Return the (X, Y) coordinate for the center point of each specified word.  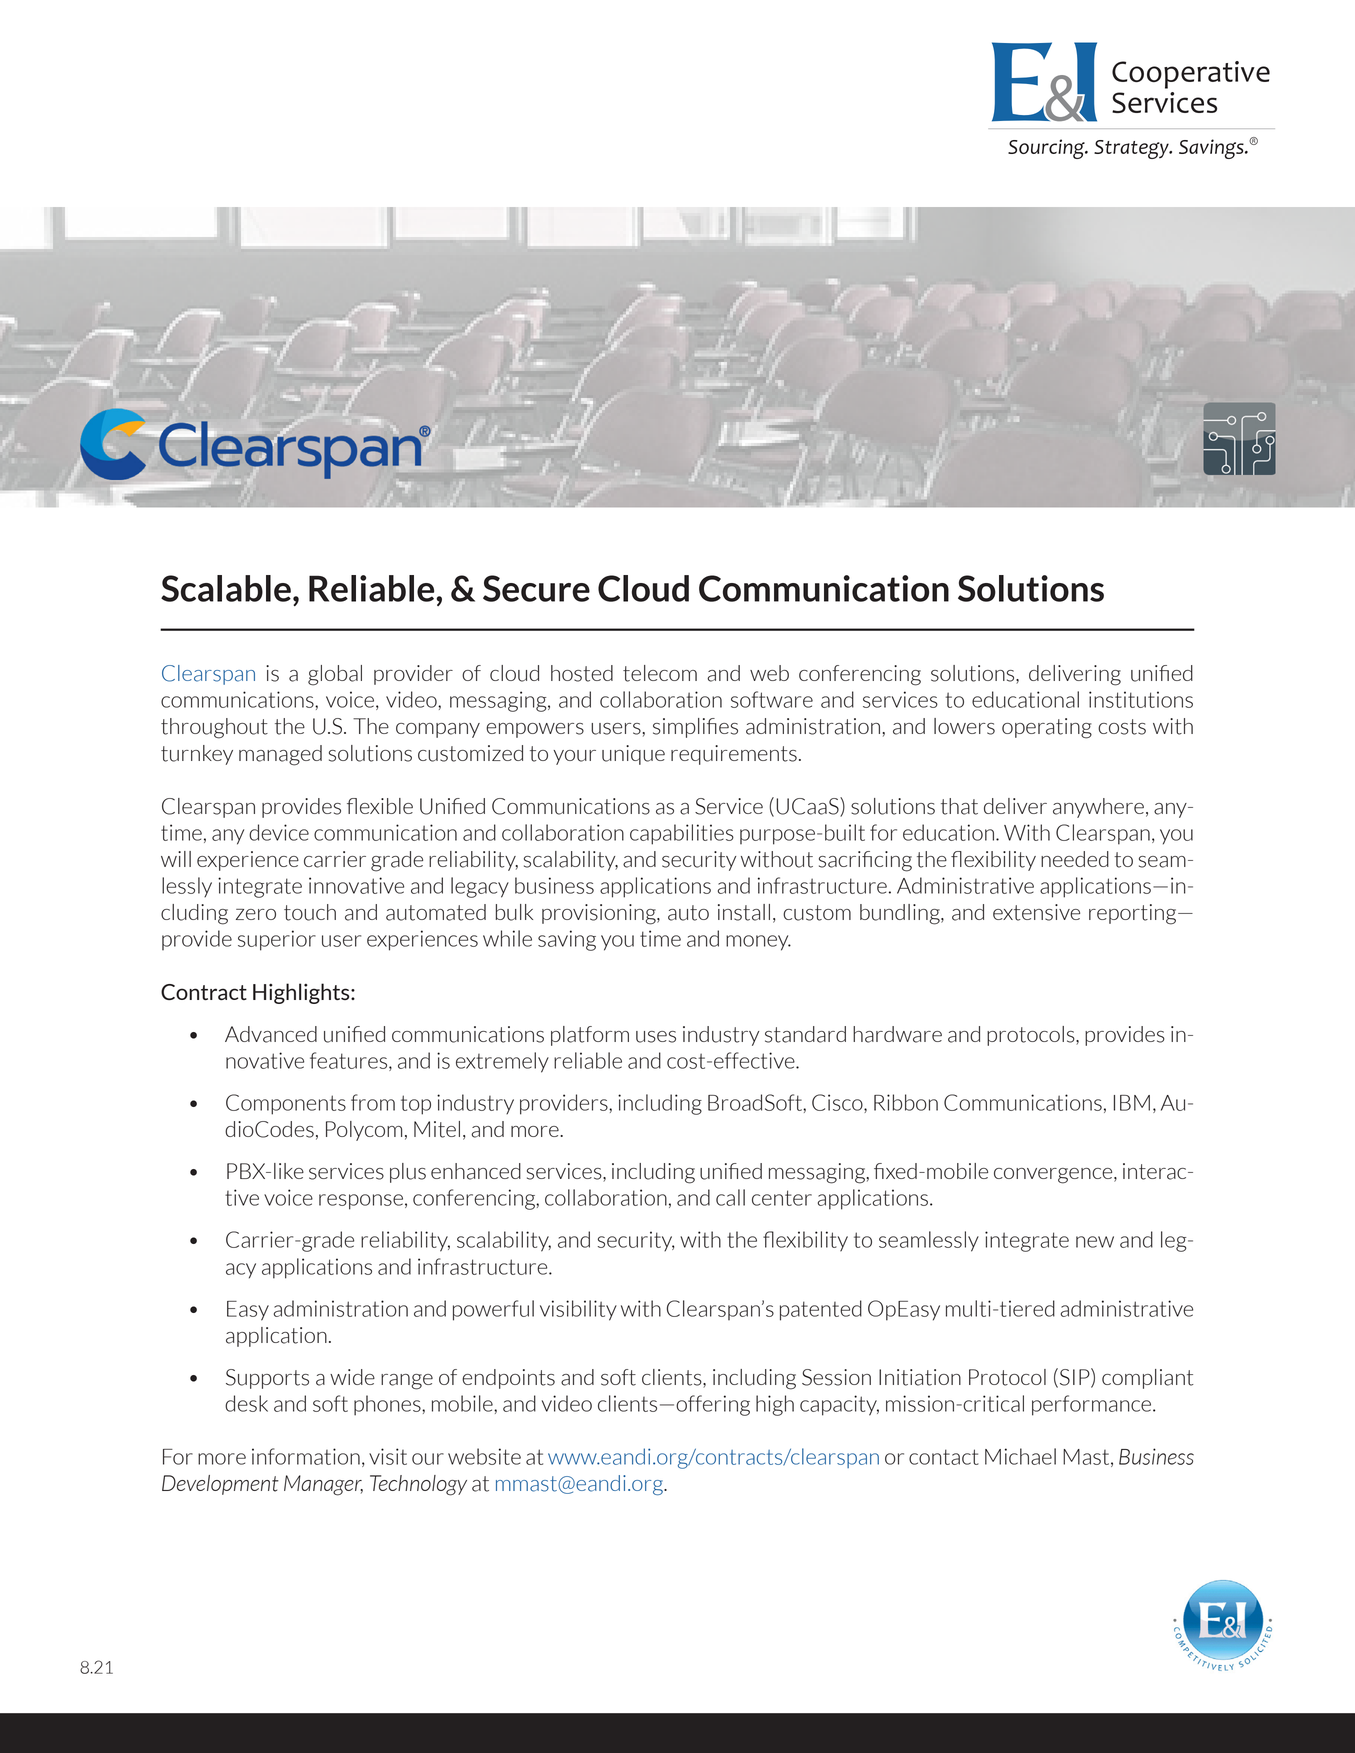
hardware (897, 1034)
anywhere (1098, 808)
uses (656, 1037)
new (1095, 1242)
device (279, 832)
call (730, 1197)
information (306, 1456)
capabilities (682, 834)
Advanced (271, 1034)
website (484, 1456)
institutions (1141, 699)
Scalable (226, 588)
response (361, 1202)
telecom (660, 673)
